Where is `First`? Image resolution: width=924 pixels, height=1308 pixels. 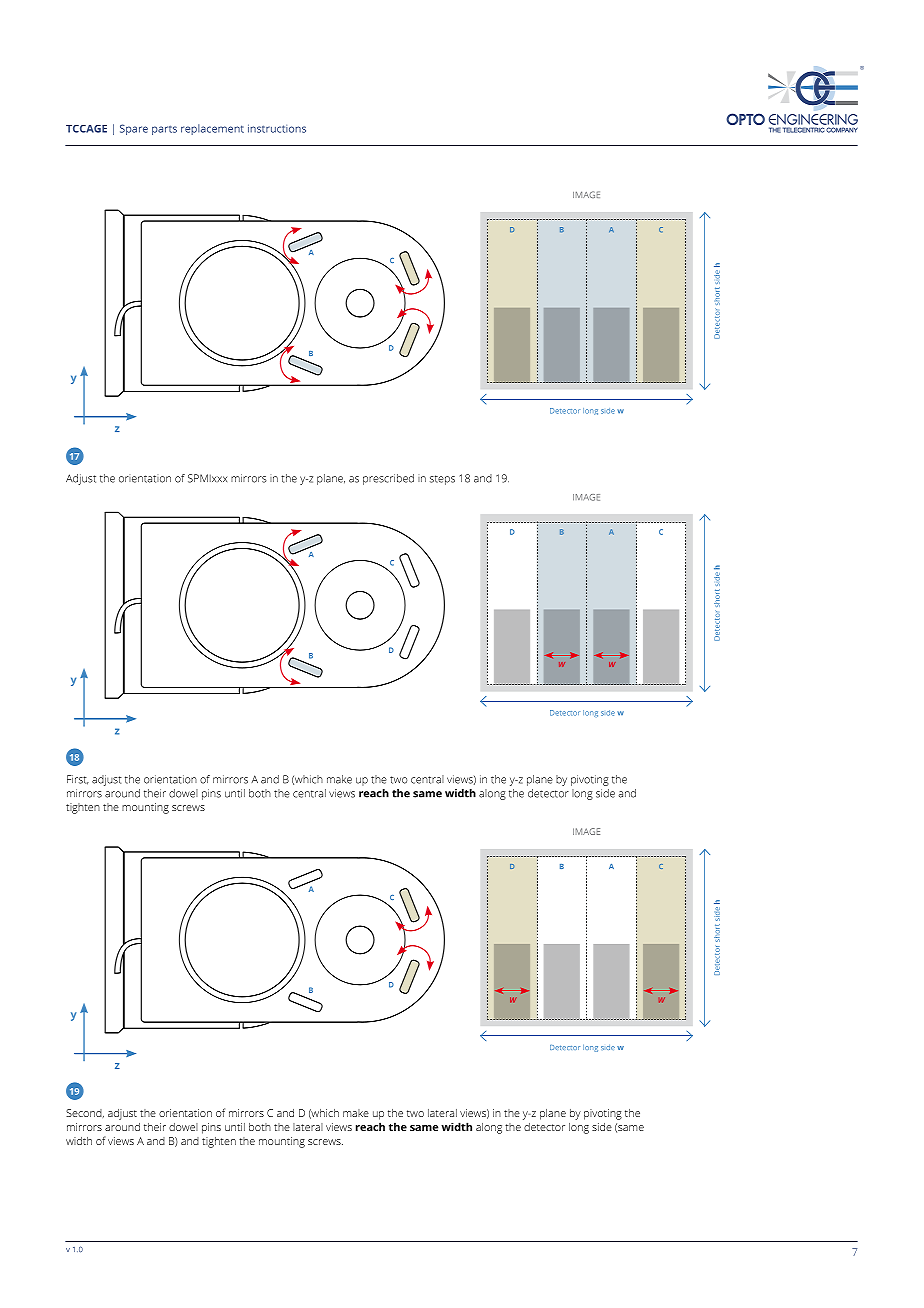
First is located at coordinates (78, 780).
